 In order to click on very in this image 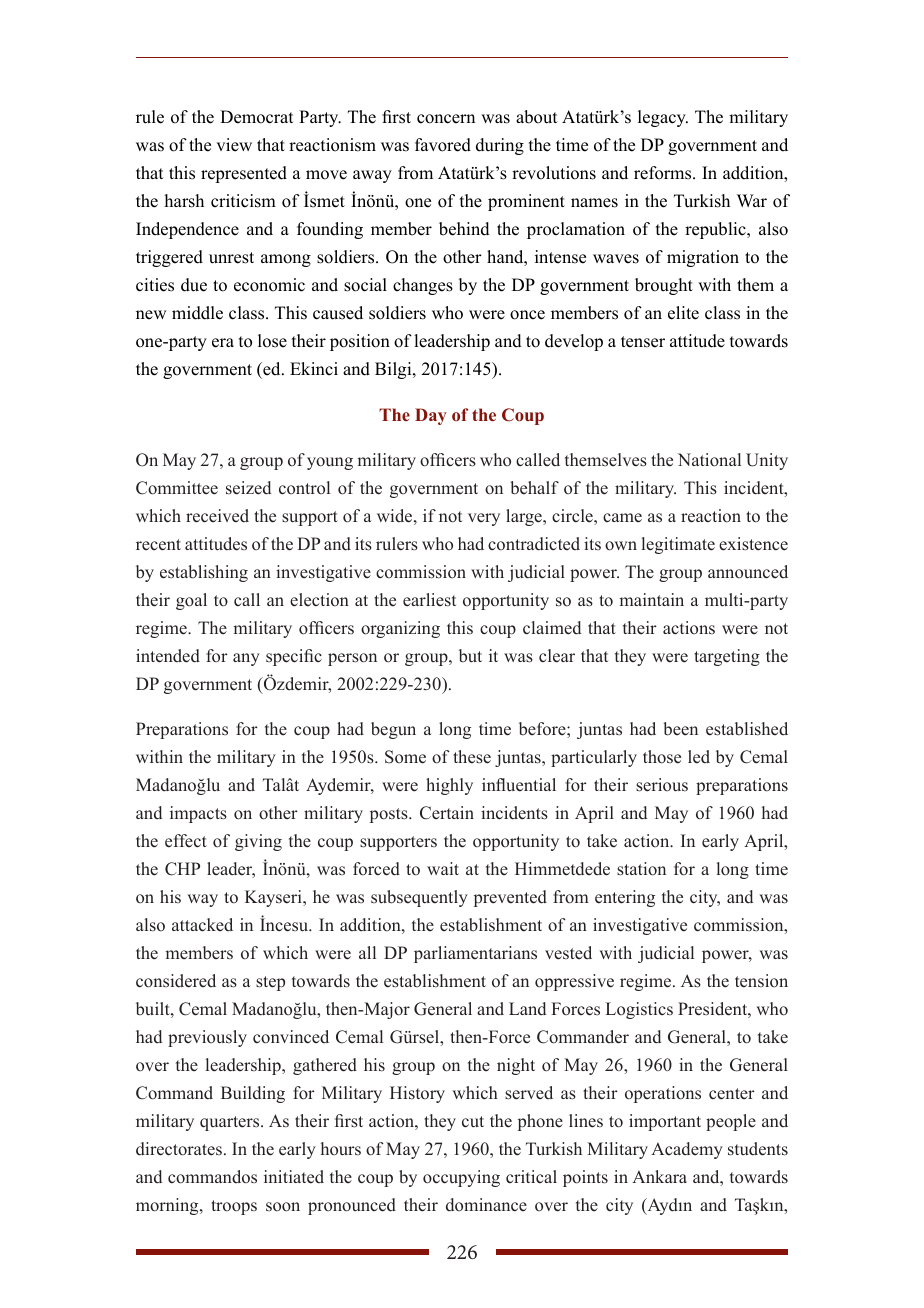, I will do `click(484, 519)`.
